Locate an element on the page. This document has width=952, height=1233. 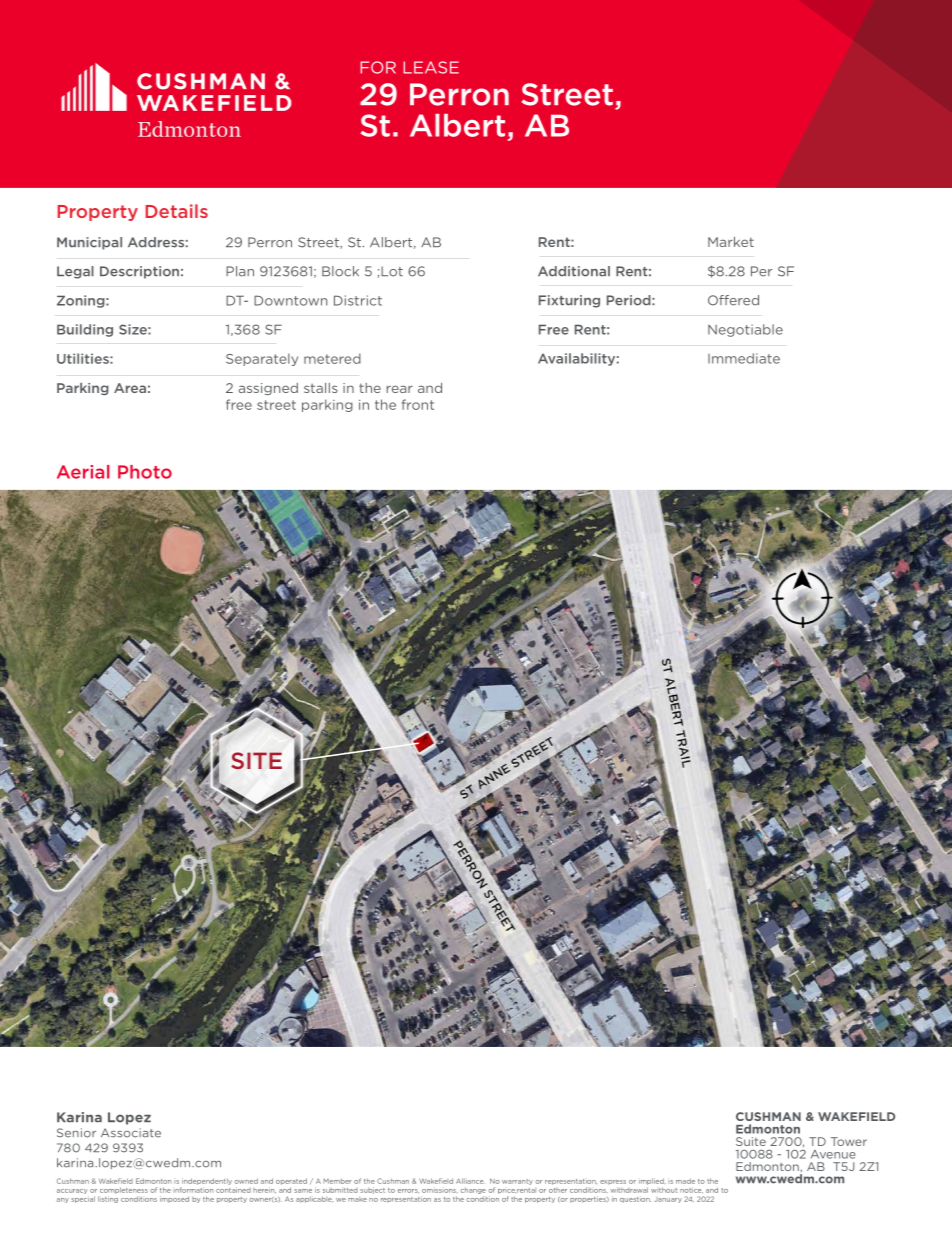
Associate is located at coordinates (131, 1133).
